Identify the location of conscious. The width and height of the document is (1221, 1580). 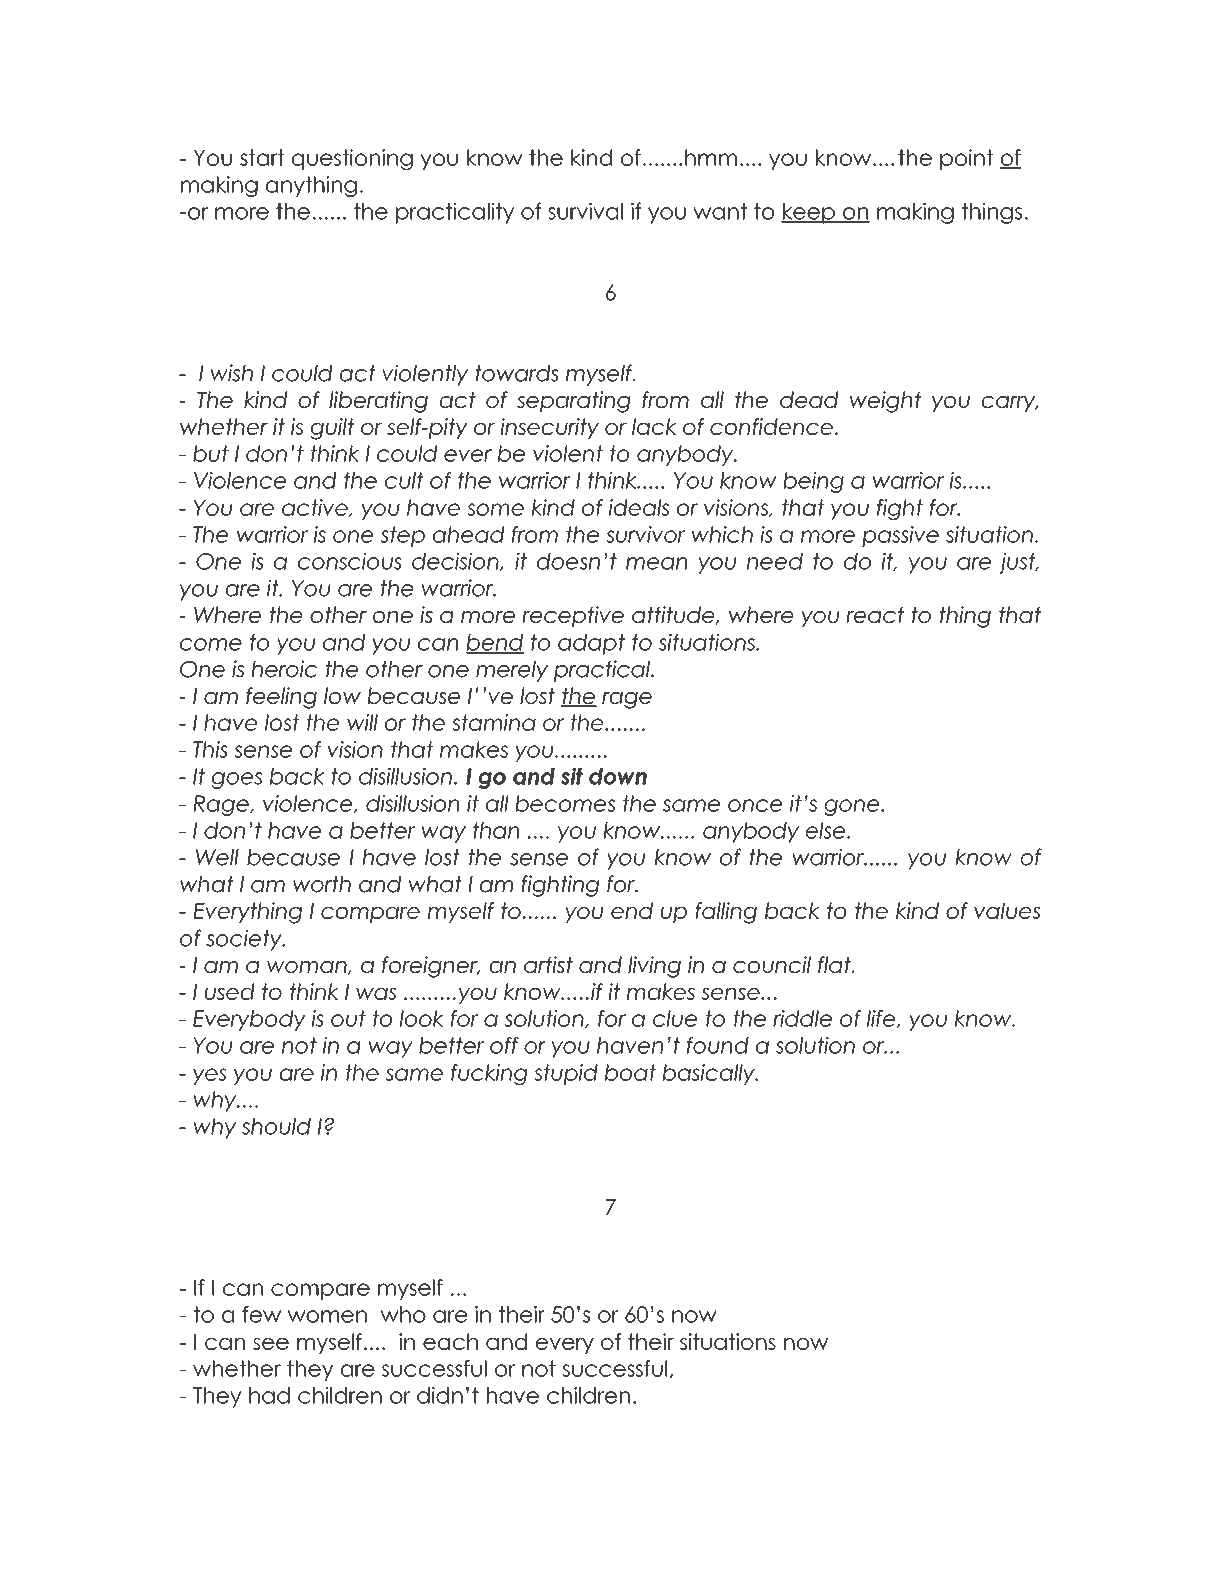
(350, 561).
